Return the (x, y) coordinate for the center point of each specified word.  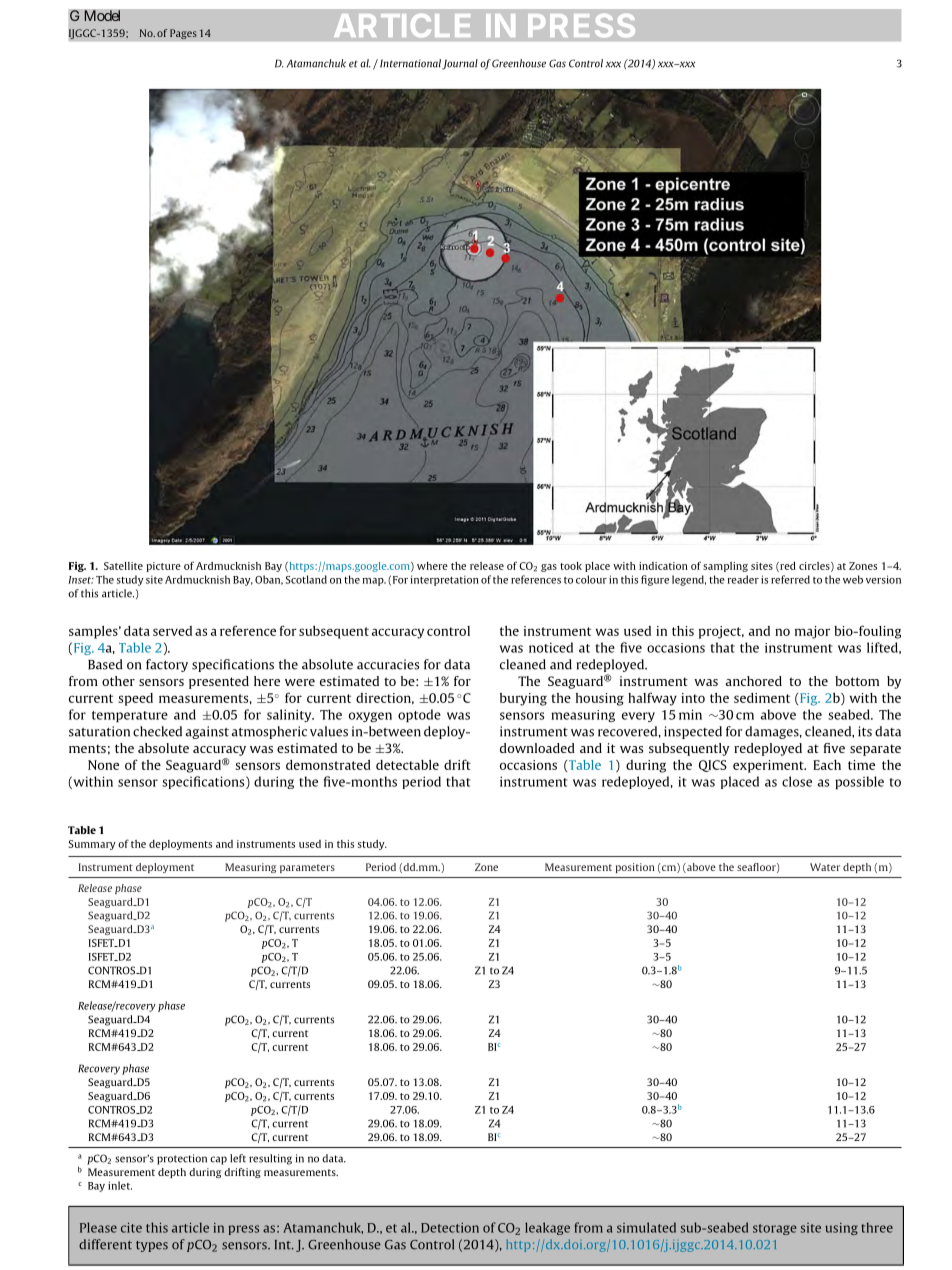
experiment (769, 766)
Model (102, 16)
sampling (725, 567)
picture (163, 567)
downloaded (537, 748)
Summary (92, 845)
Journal (460, 64)
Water (825, 867)
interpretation (444, 580)
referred (790, 579)
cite (131, 1227)
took (571, 566)
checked (157, 731)
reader (743, 579)
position (635, 868)
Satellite (123, 566)
